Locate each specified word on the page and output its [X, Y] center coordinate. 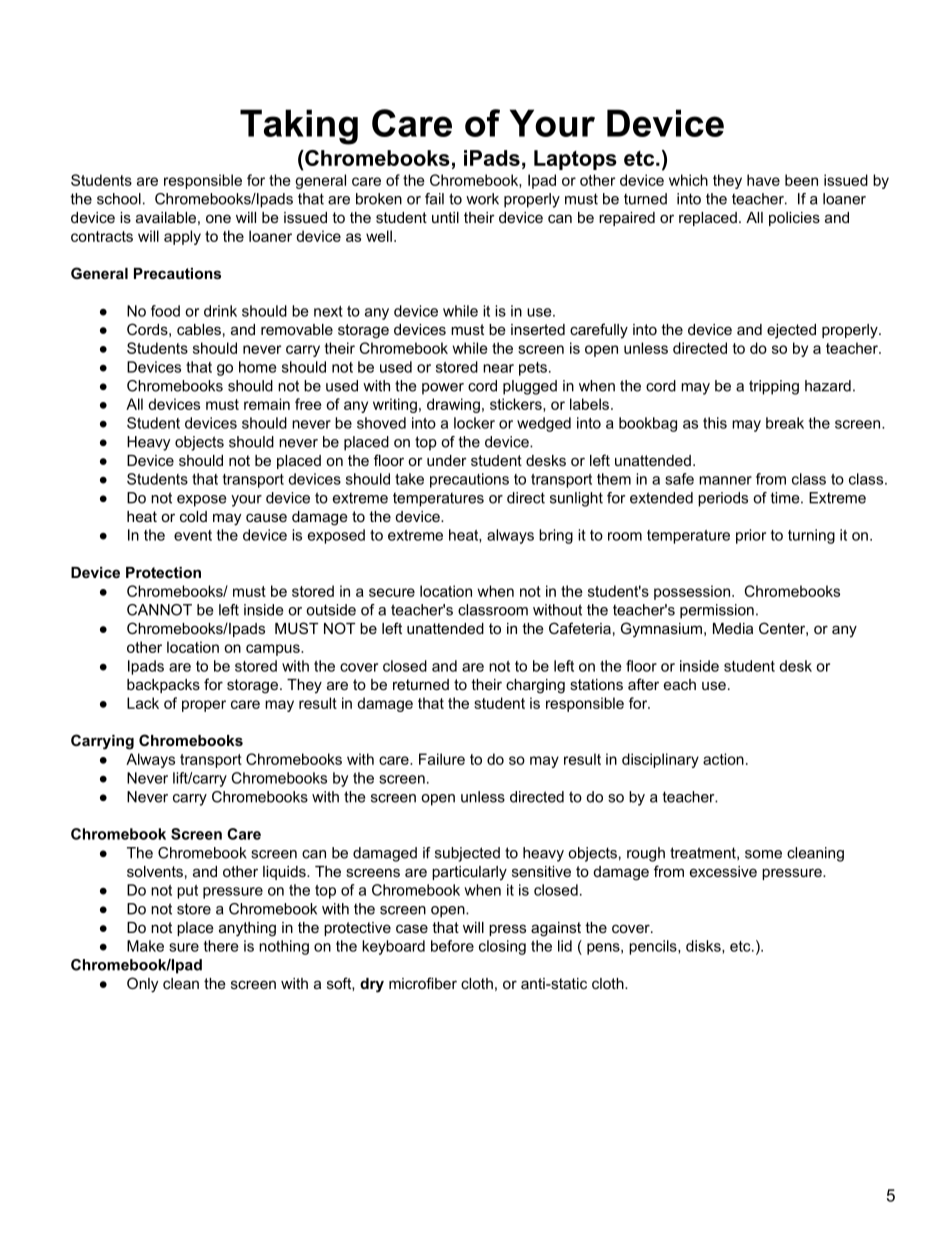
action [723, 759]
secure [392, 592]
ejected [791, 331]
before [452, 946]
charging [535, 686]
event [193, 535]
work [482, 199]
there [221, 946]
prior [751, 536]
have [763, 180]
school [119, 199]
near [498, 368]
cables [199, 329]
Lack [143, 703]
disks [704, 947]
